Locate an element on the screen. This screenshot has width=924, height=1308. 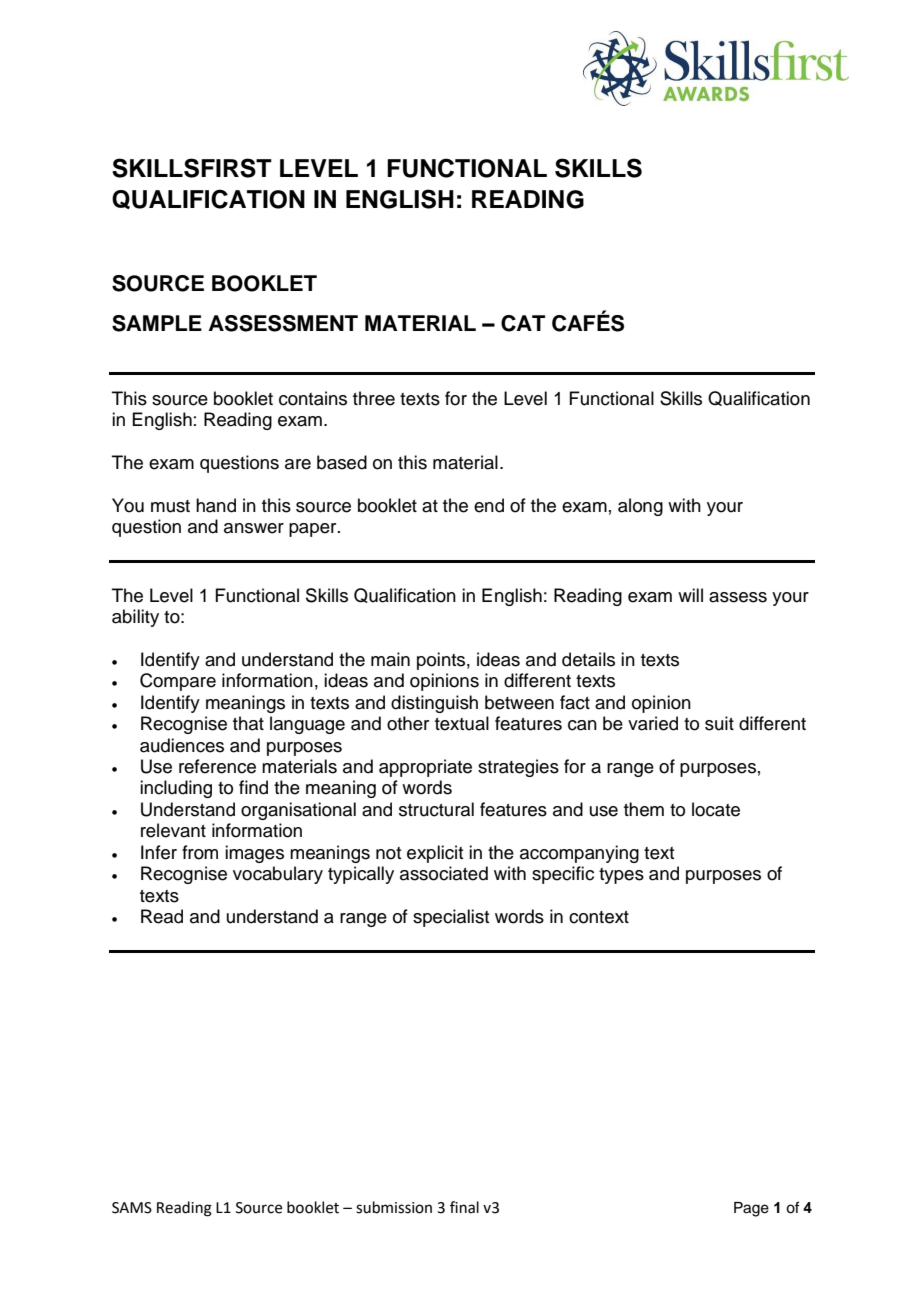
SAMPLE is located at coordinates (157, 323).
